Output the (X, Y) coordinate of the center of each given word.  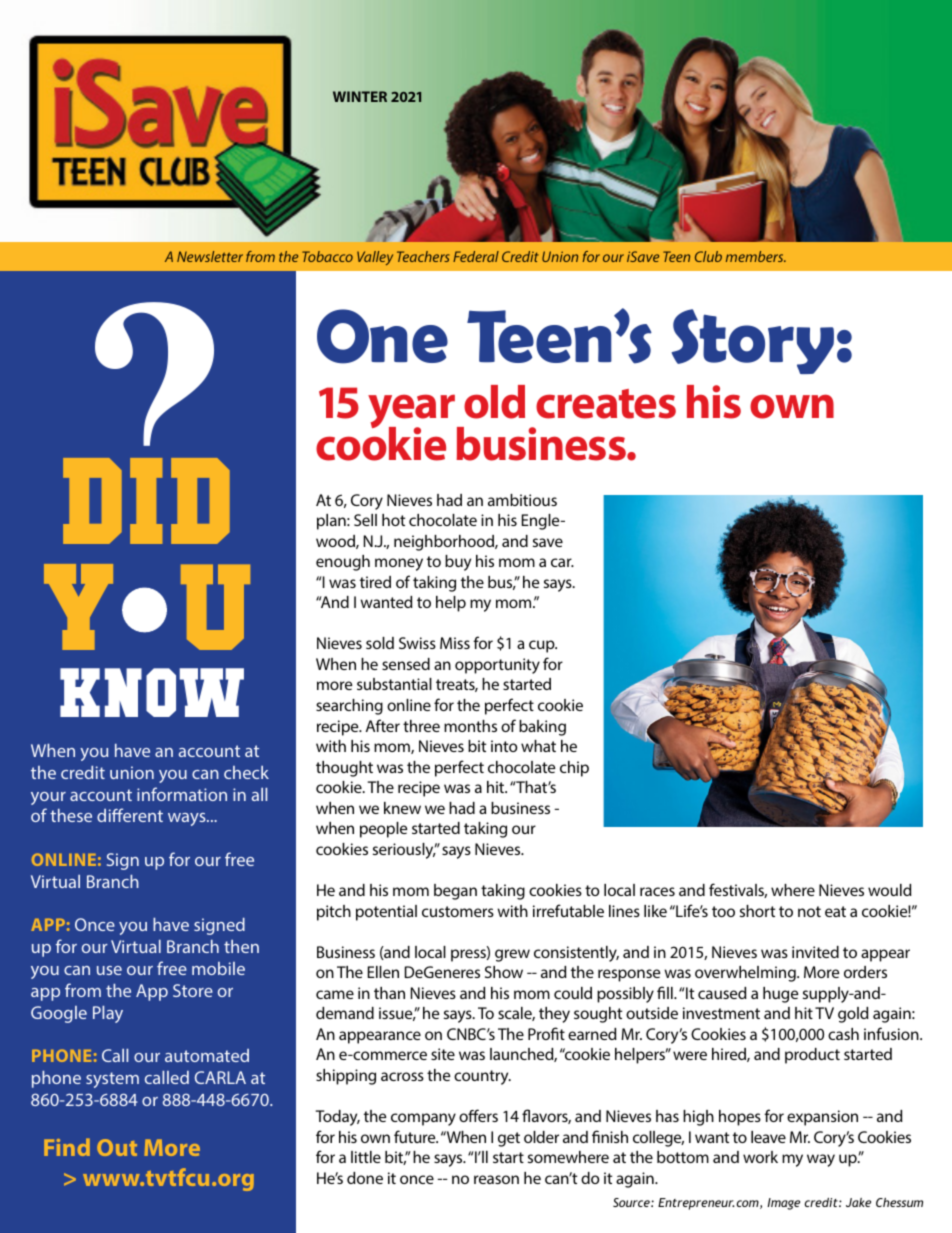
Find (67, 1147)
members (756, 256)
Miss (455, 643)
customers (458, 911)
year (413, 413)
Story (752, 341)
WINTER (360, 96)
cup (543, 646)
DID (146, 501)
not (809, 911)
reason (496, 1179)
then (241, 946)
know (152, 692)
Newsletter (210, 256)
